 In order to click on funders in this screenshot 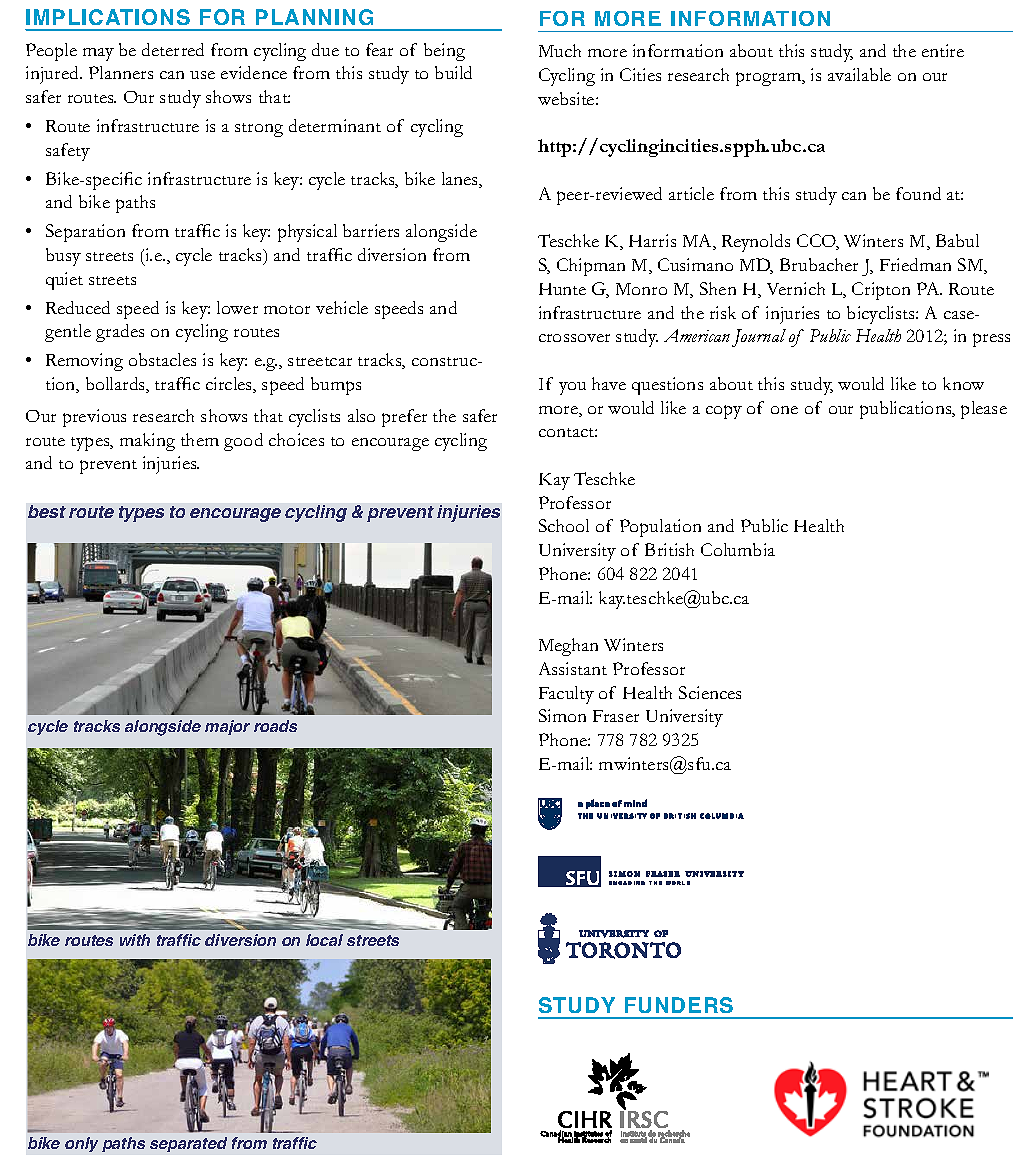, I will do `click(679, 1005)`.
